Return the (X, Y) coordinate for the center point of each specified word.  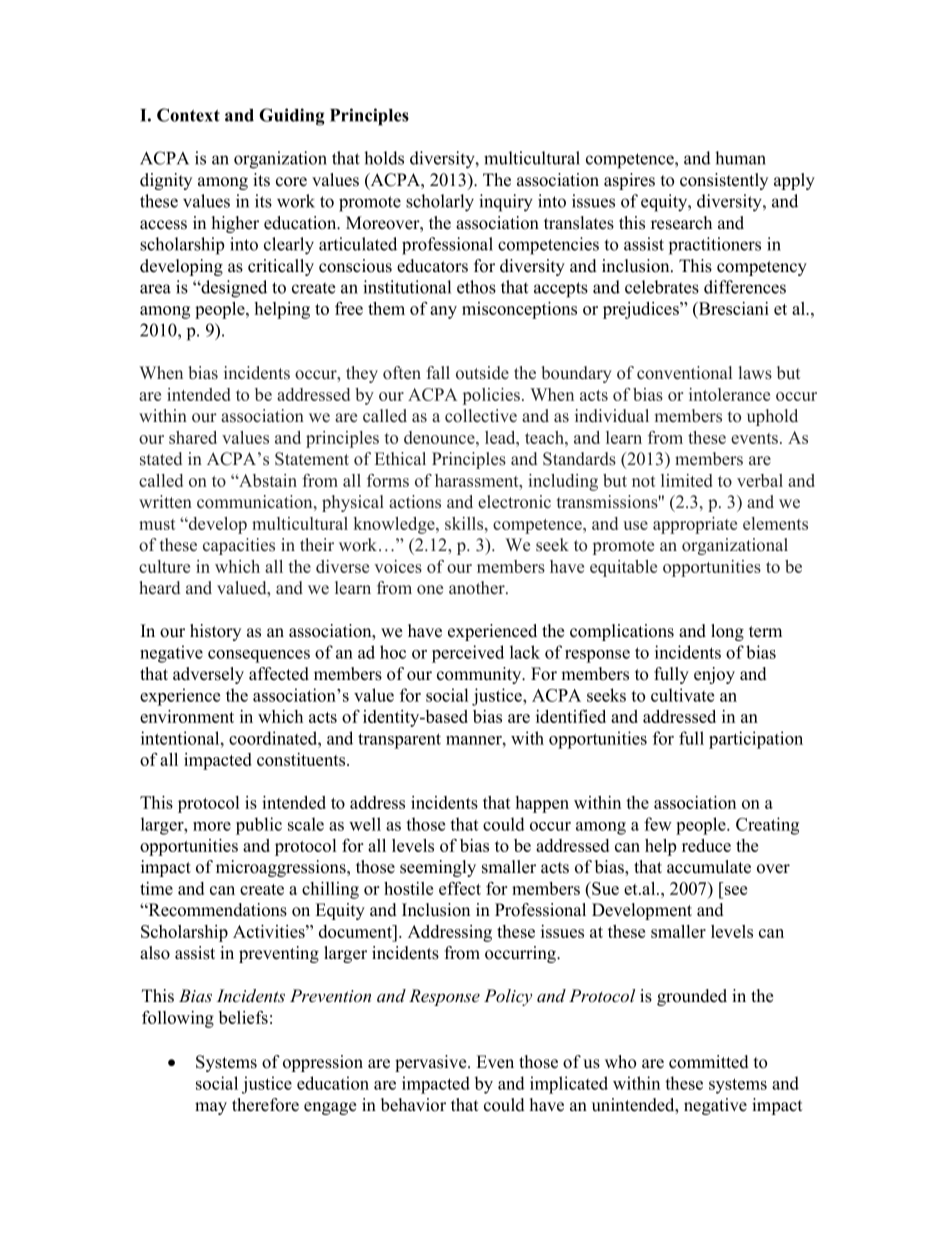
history (215, 632)
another (478, 588)
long (727, 632)
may (211, 1108)
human (740, 158)
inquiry (506, 203)
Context (188, 115)
